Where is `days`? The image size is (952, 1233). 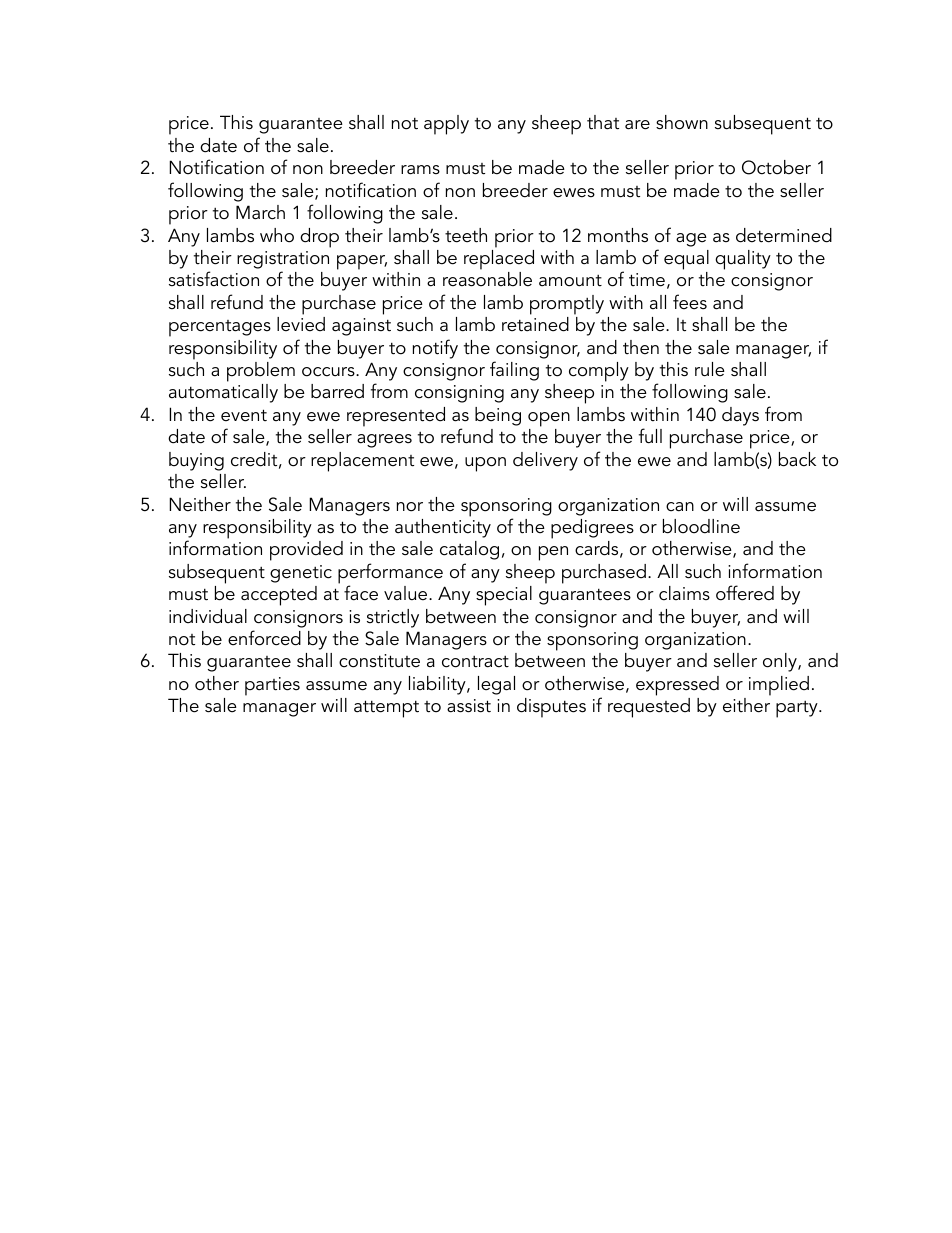 days is located at coordinates (740, 416).
